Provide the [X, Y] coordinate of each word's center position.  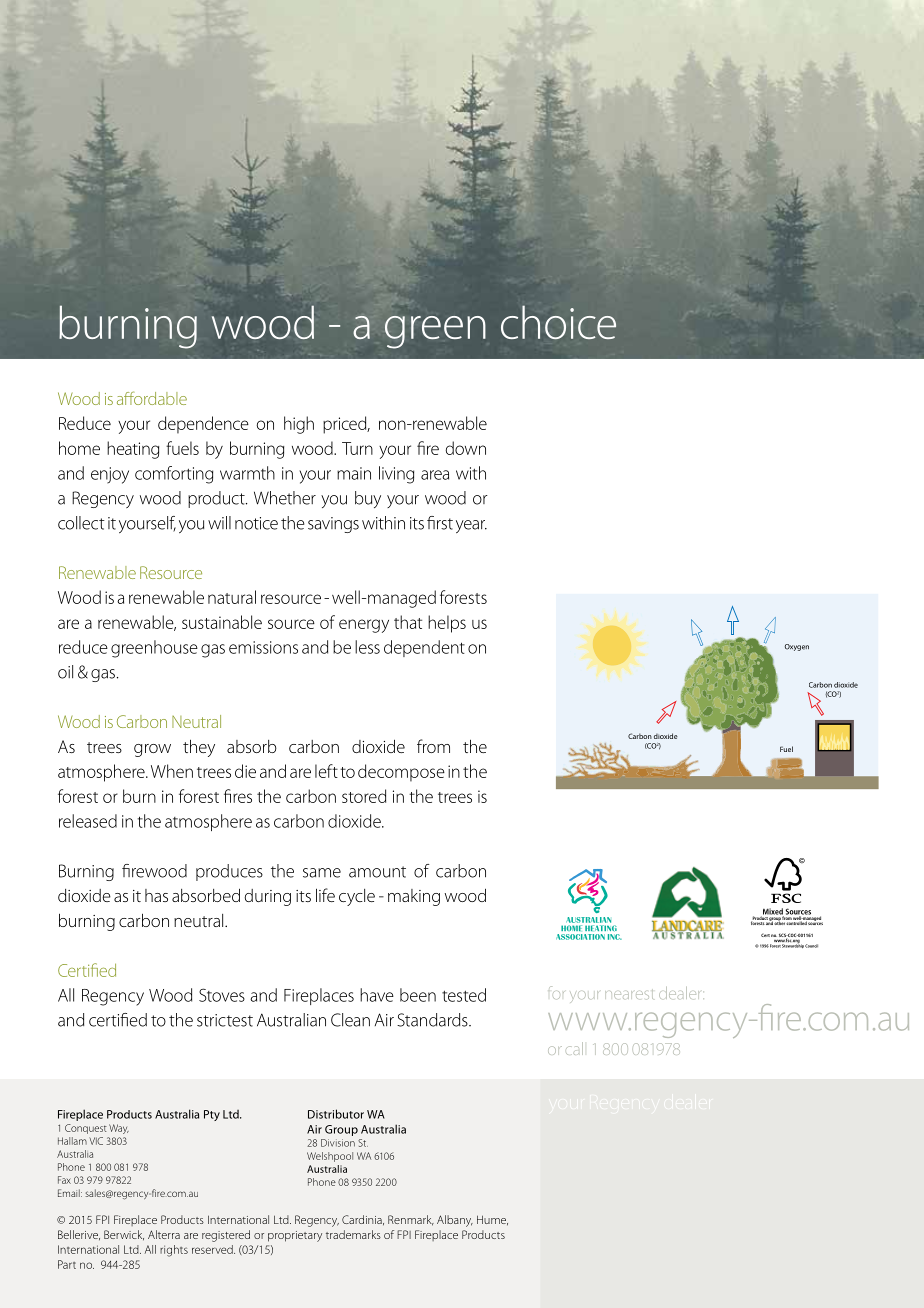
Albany [455, 1221]
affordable [152, 398]
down [465, 448]
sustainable [222, 622]
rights [174, 1251]
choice [558, 322]
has [156, 895]
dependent [424, 648]
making [414, 897]
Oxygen [797, 647]
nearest [629, 994]
